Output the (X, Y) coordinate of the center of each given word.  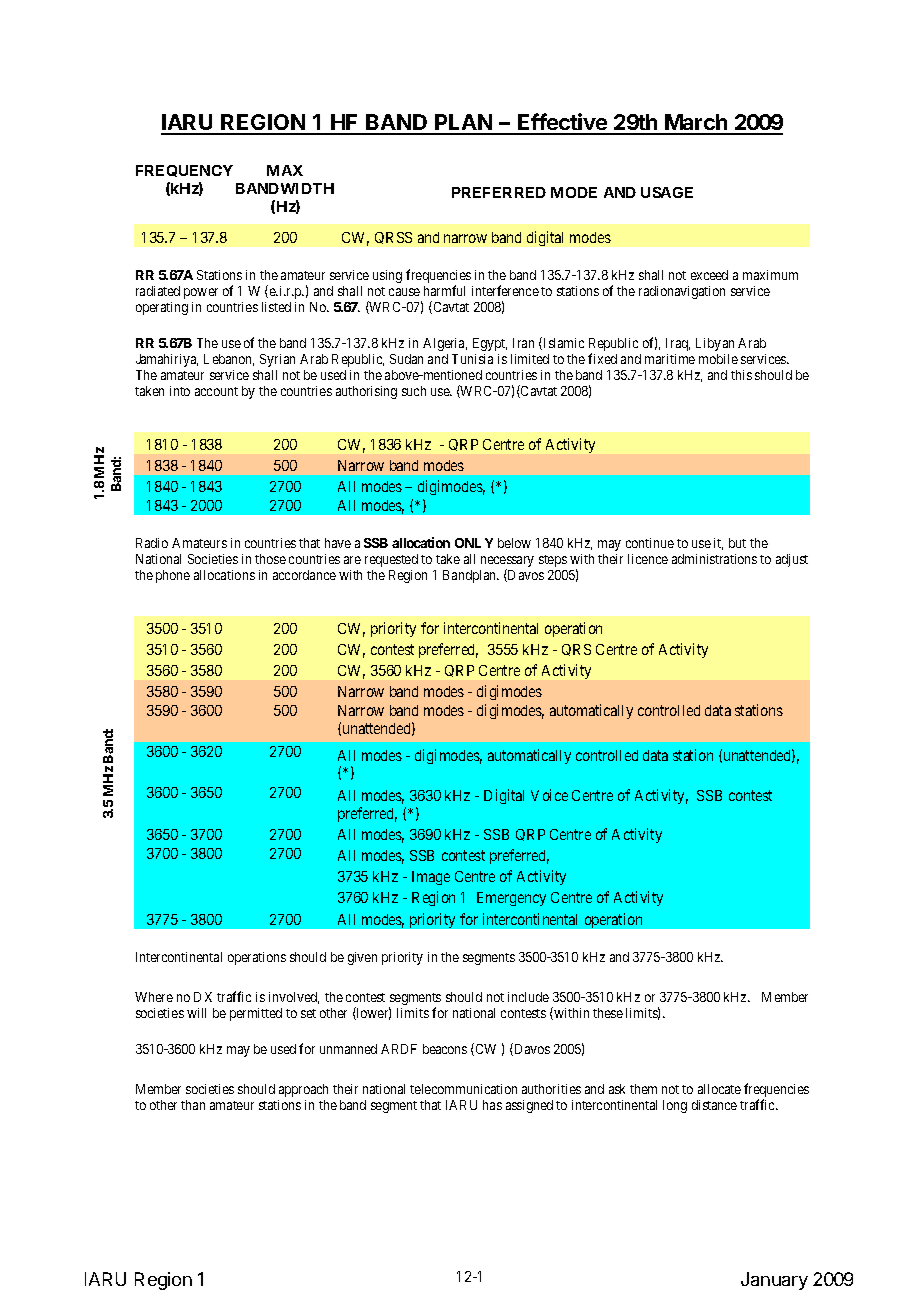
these (608, 1013)
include (528, 997)
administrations (714, 559)
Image (431, 878)
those (270, 559)
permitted (256, 1014)
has (492, 1105)
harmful (444, 290)
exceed (709, 275)
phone (173, 576)
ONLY (474, 543)
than (193, 1105)
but (737, 543)
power (201, 293)
